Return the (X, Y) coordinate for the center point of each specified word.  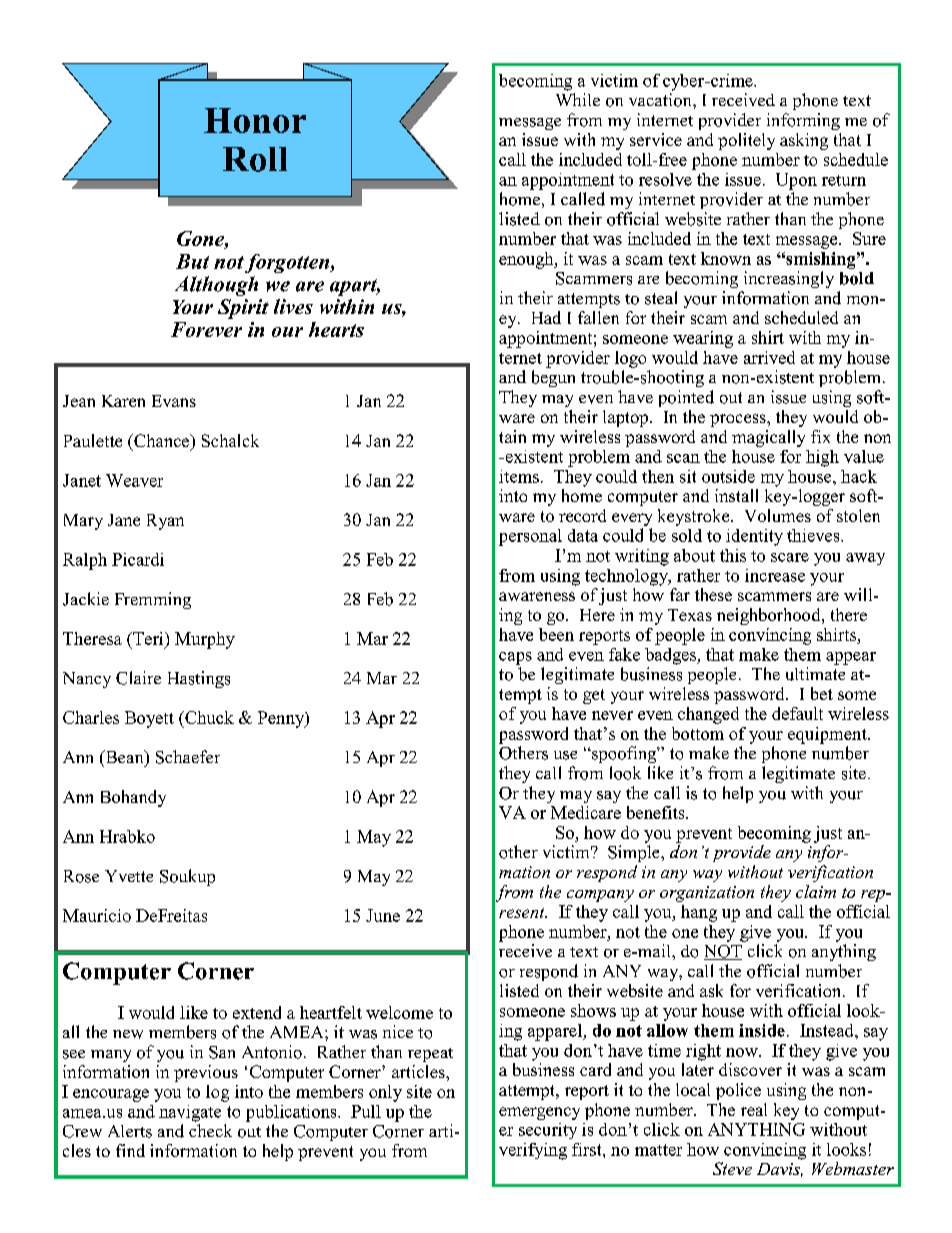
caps (515, 658)
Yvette (129, 876)
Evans (174, 401)
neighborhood (770, 616)
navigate (190, 1113)
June (383, 915)
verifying (533, 1151)
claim (816, 891)
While (578, 99)
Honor (255, 120)
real (754, 1109)
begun (553, 378)
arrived (769, 357)
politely (746, 141)
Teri (148, 638)
